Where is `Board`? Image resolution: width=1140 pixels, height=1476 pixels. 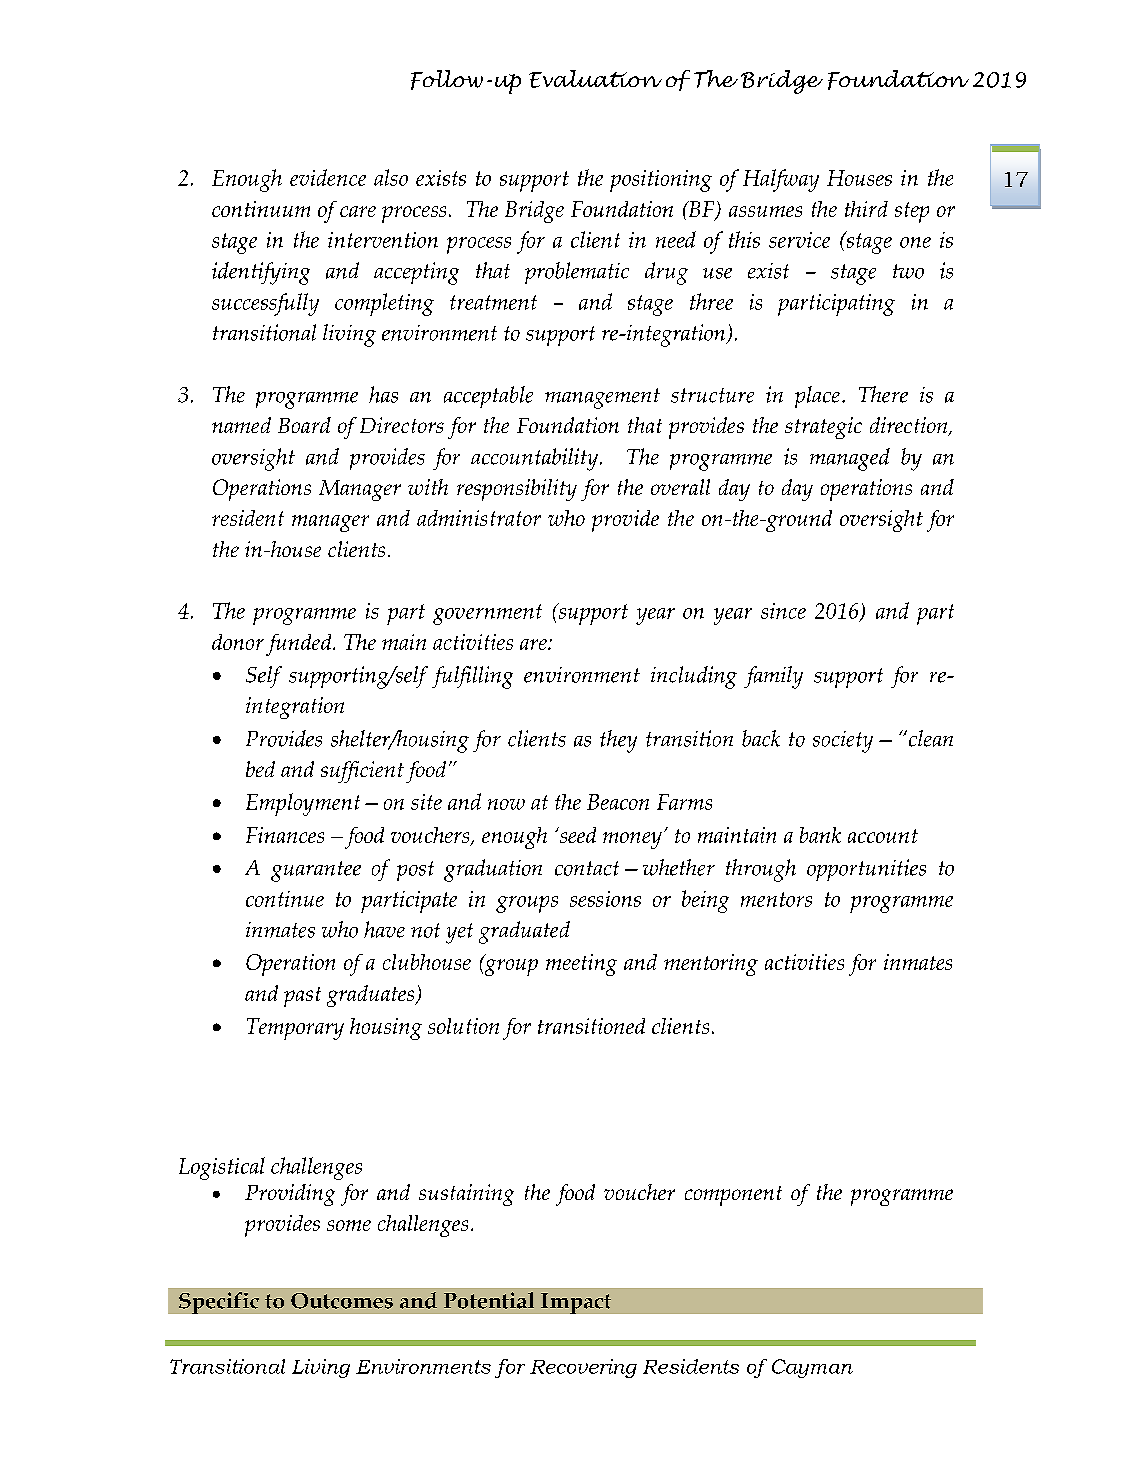
Board is located at coordinates (304, 425).
